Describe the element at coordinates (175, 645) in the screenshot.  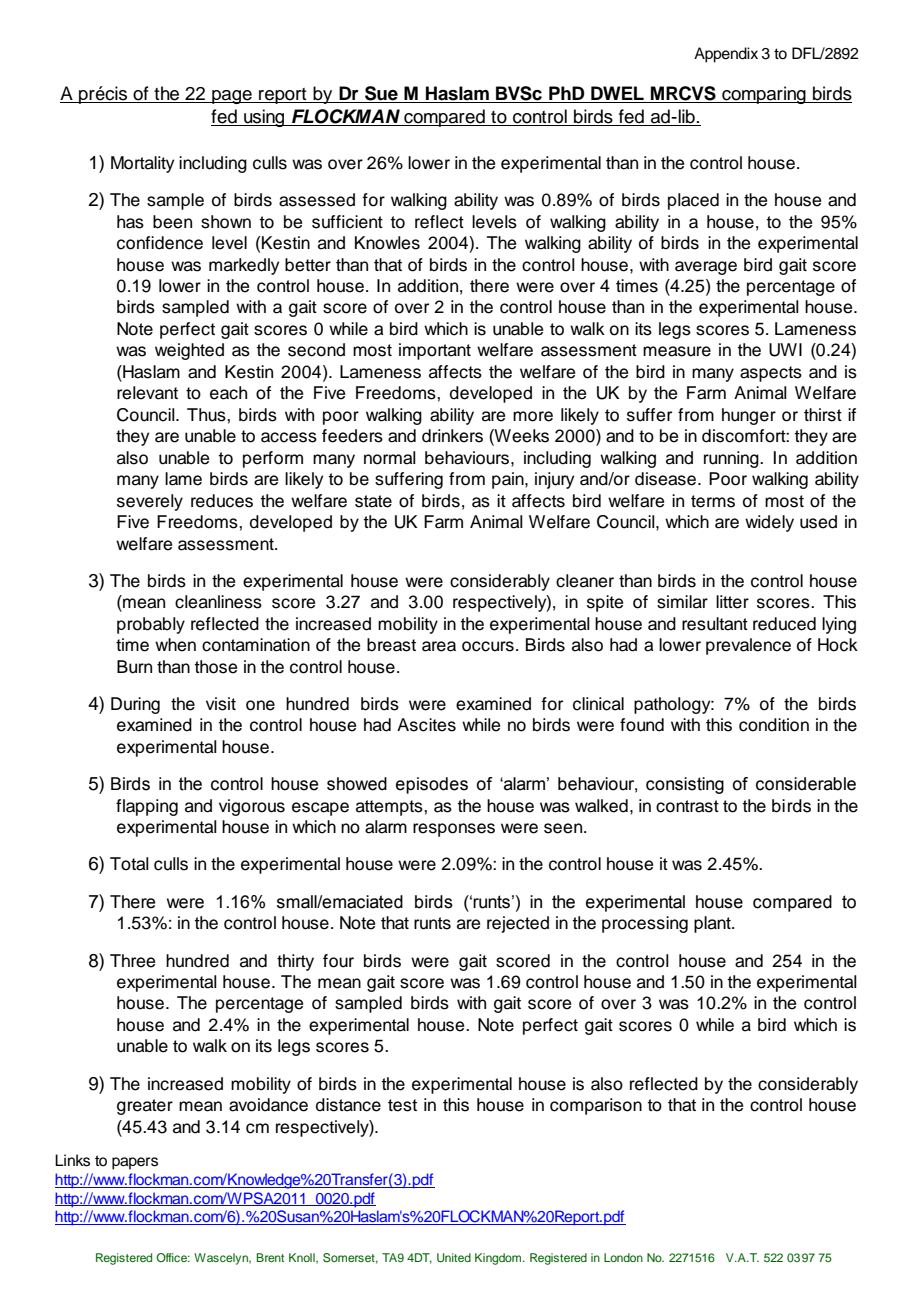
I see `when` at that location.
